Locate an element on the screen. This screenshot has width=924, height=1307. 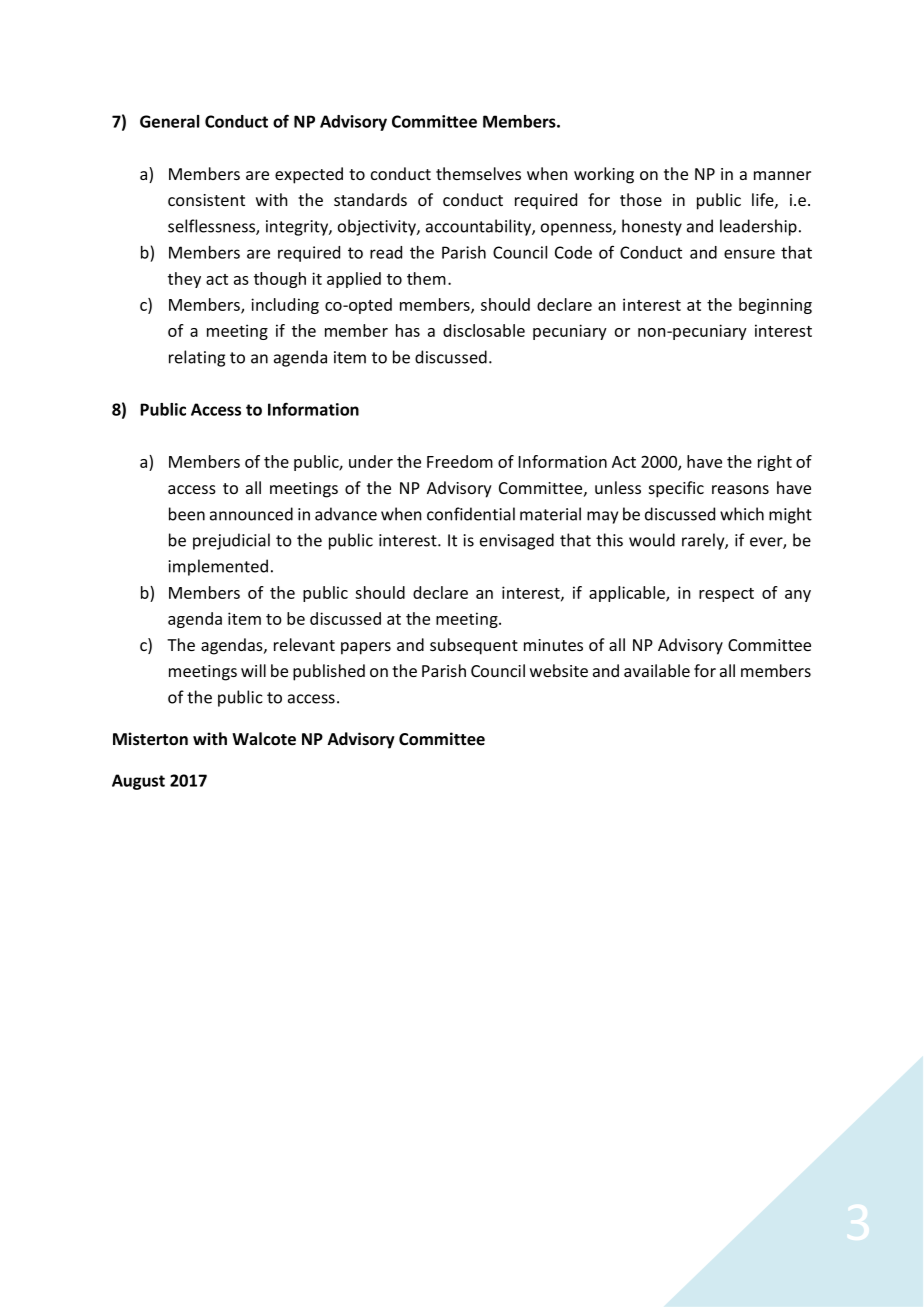
right is located at coordinates (775, 463).
